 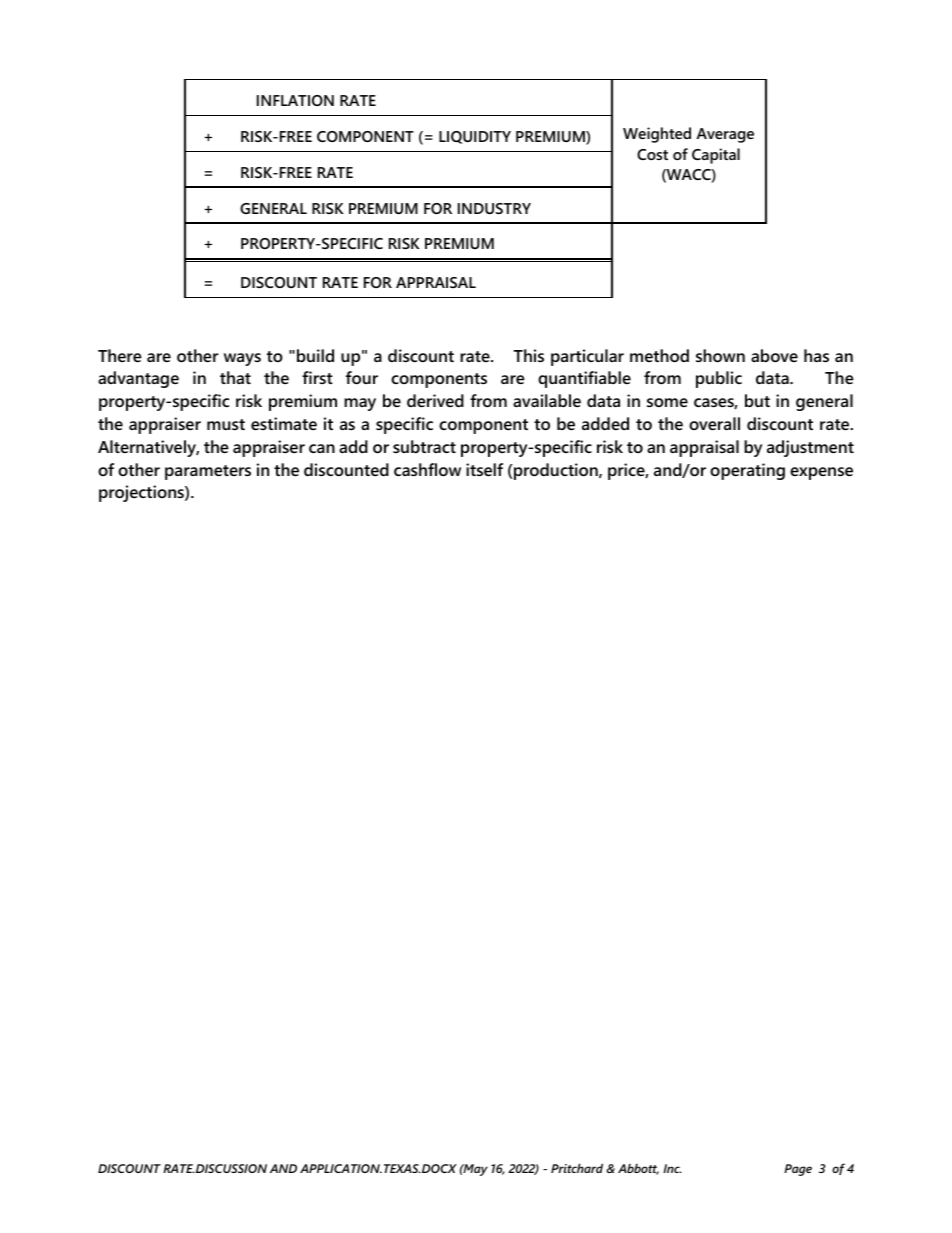 What do you see at coordinates (638, 1169) in the page?
I see `Abbott` at bounding box center [638, 1169].
